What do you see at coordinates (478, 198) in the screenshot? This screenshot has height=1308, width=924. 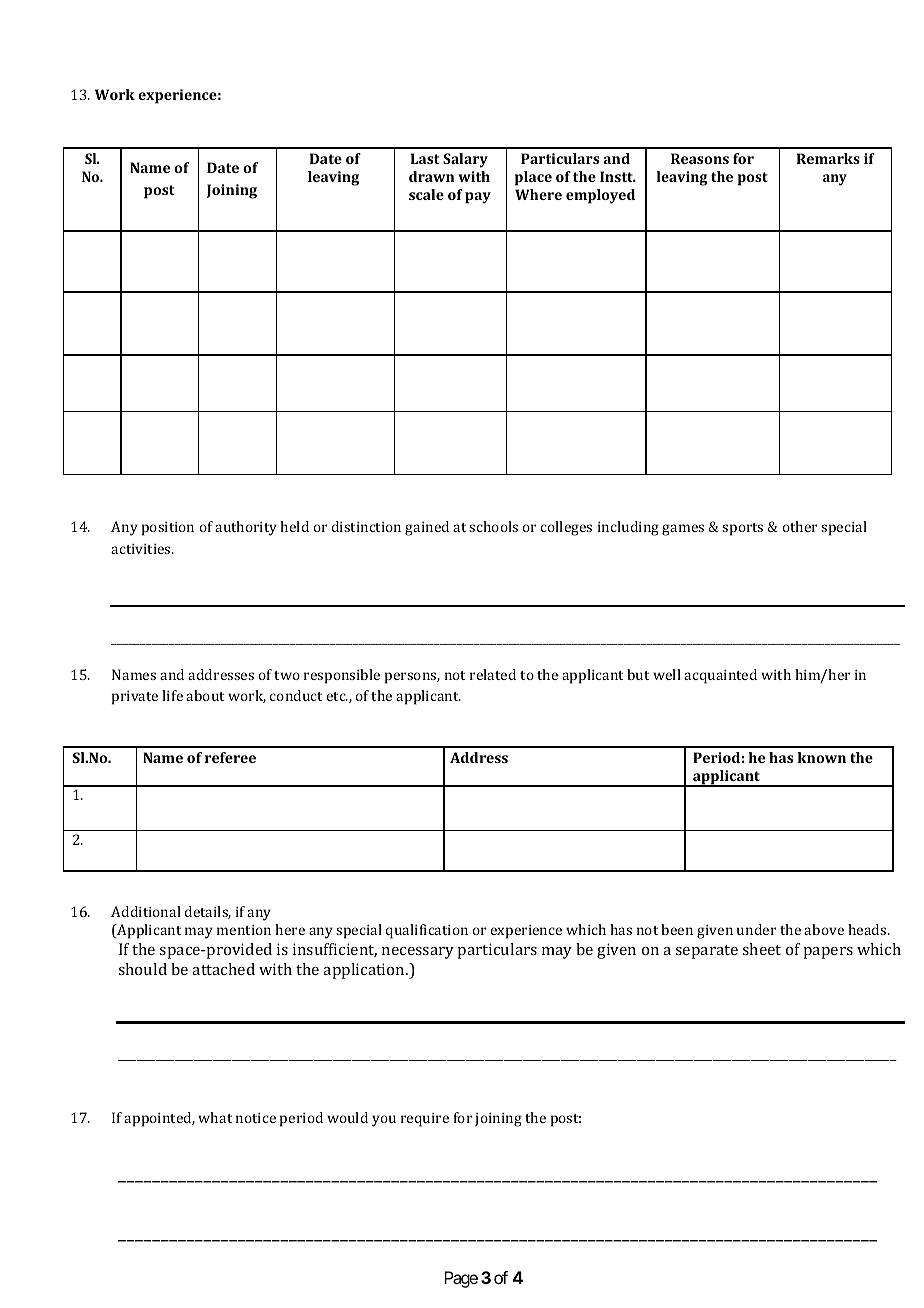 I see `pay` at bounding box center [478, 198].
